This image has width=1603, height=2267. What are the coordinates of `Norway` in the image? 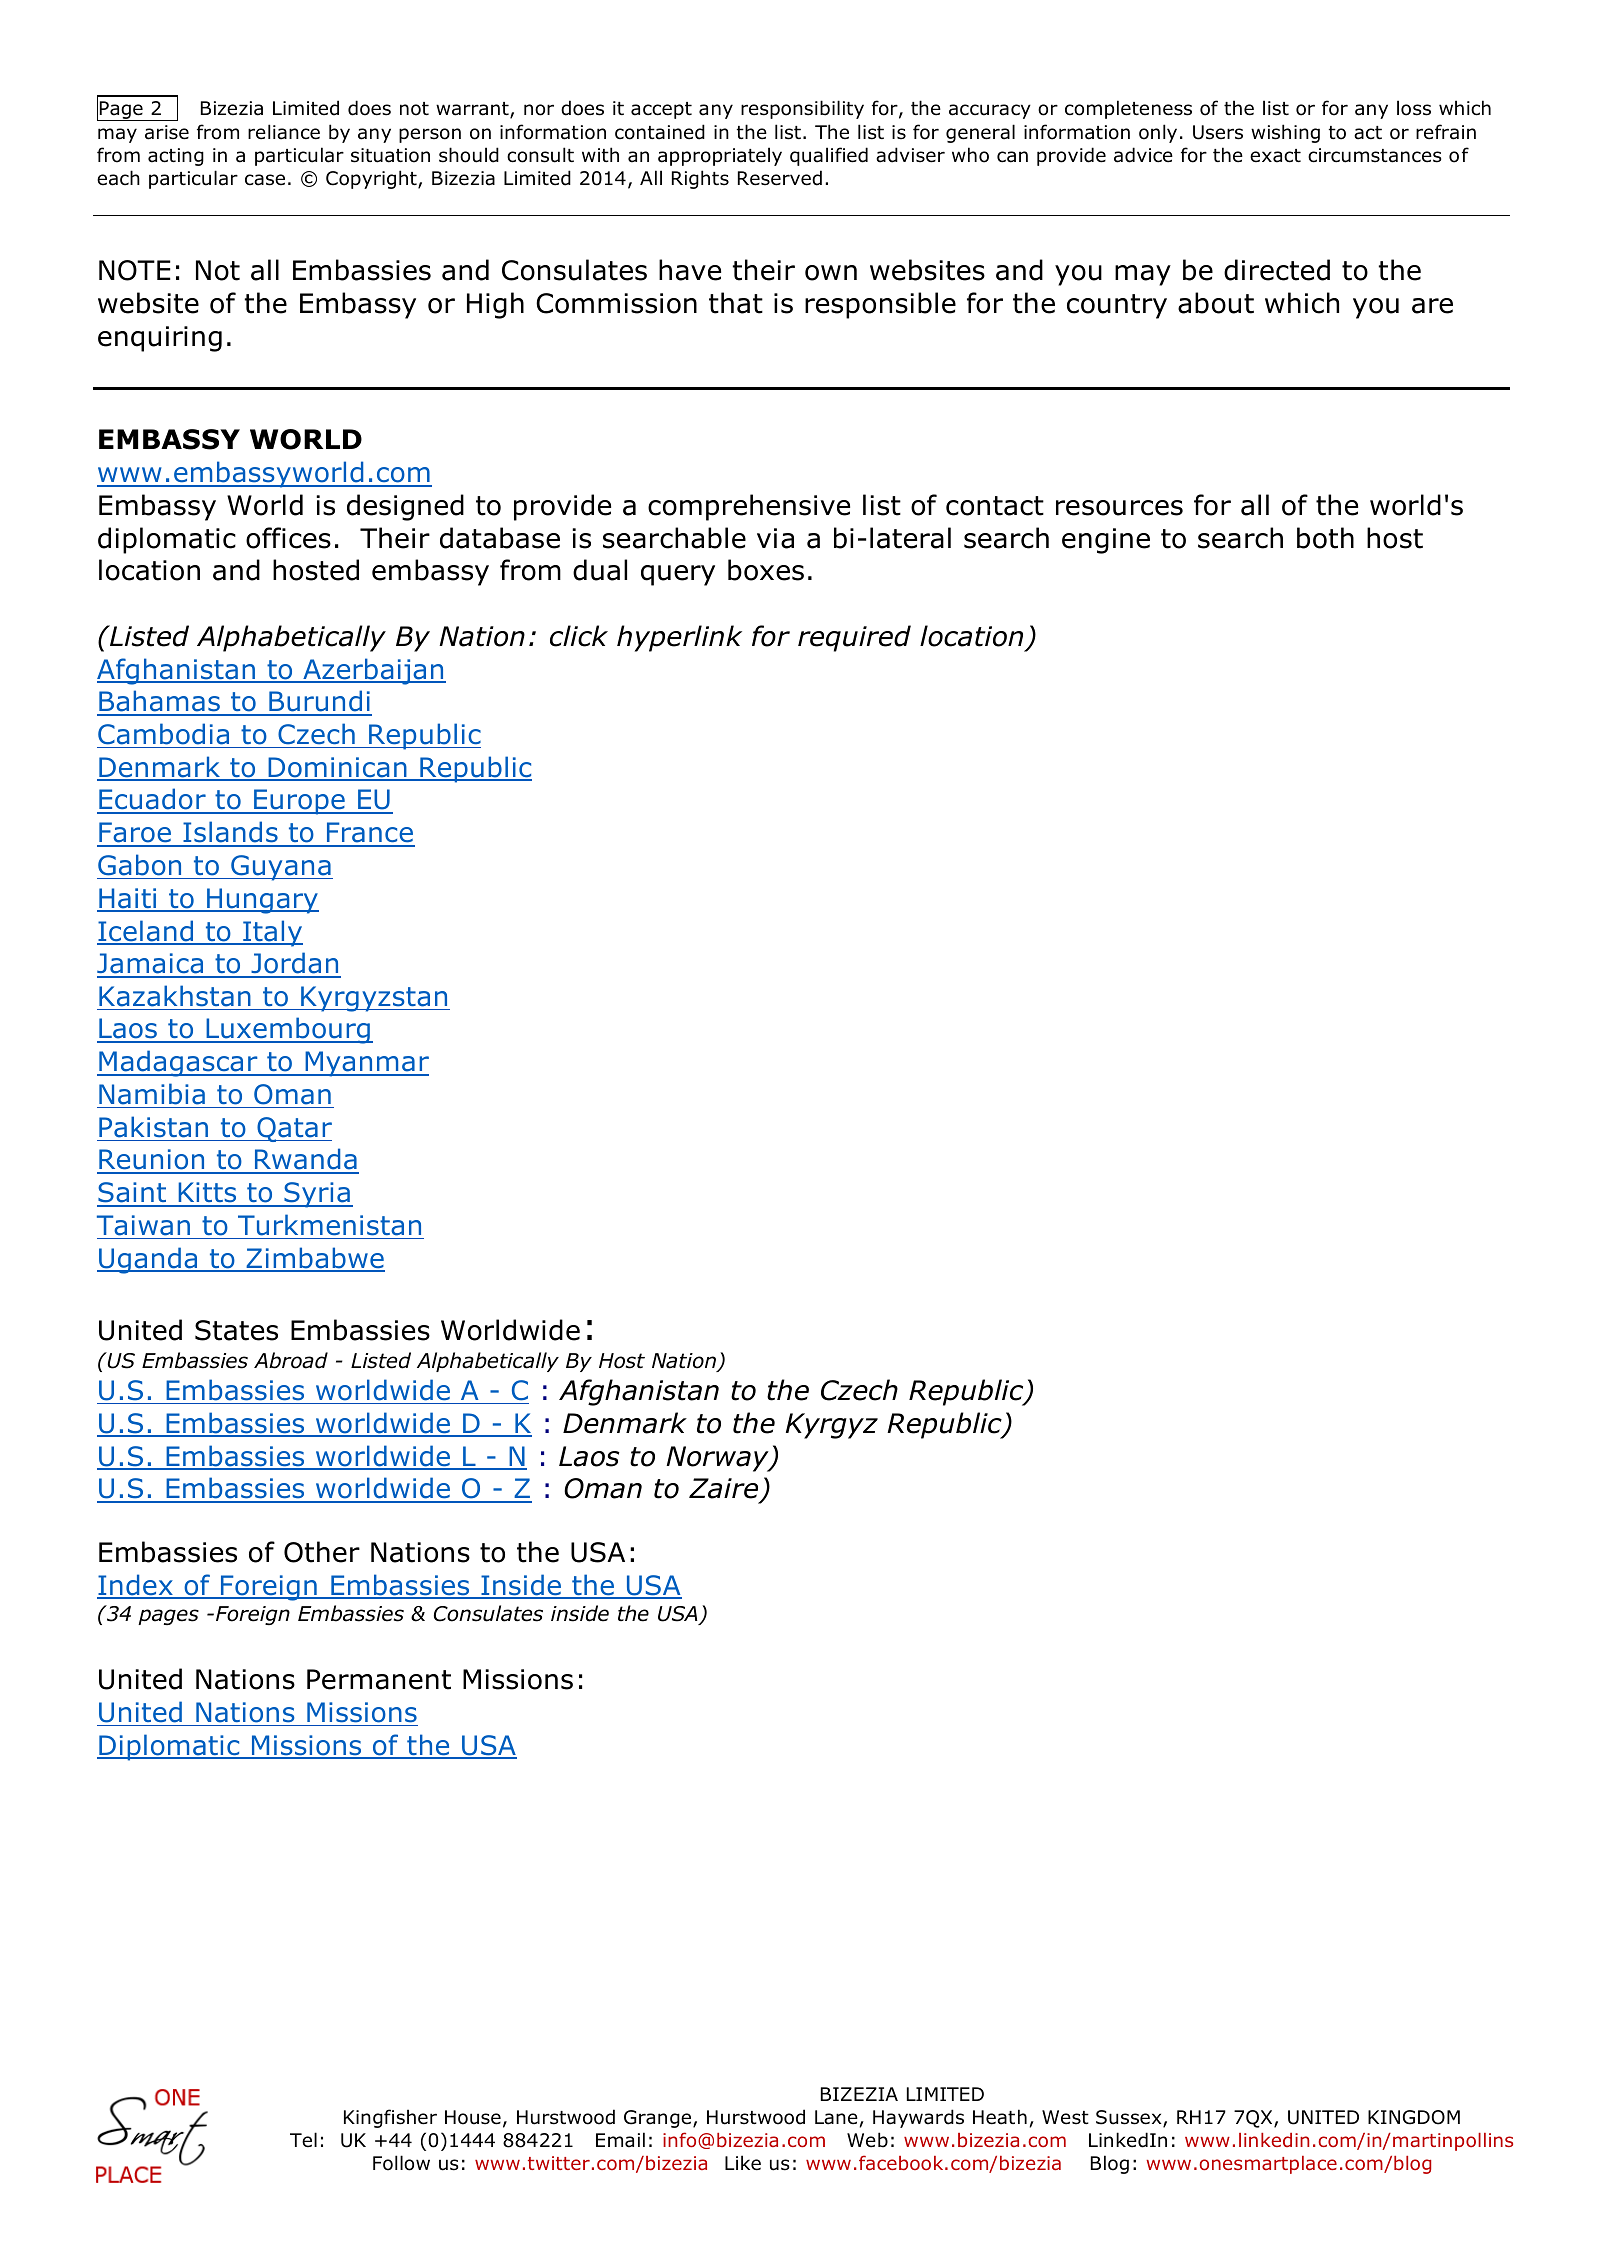 It's located at (718, 1459).
